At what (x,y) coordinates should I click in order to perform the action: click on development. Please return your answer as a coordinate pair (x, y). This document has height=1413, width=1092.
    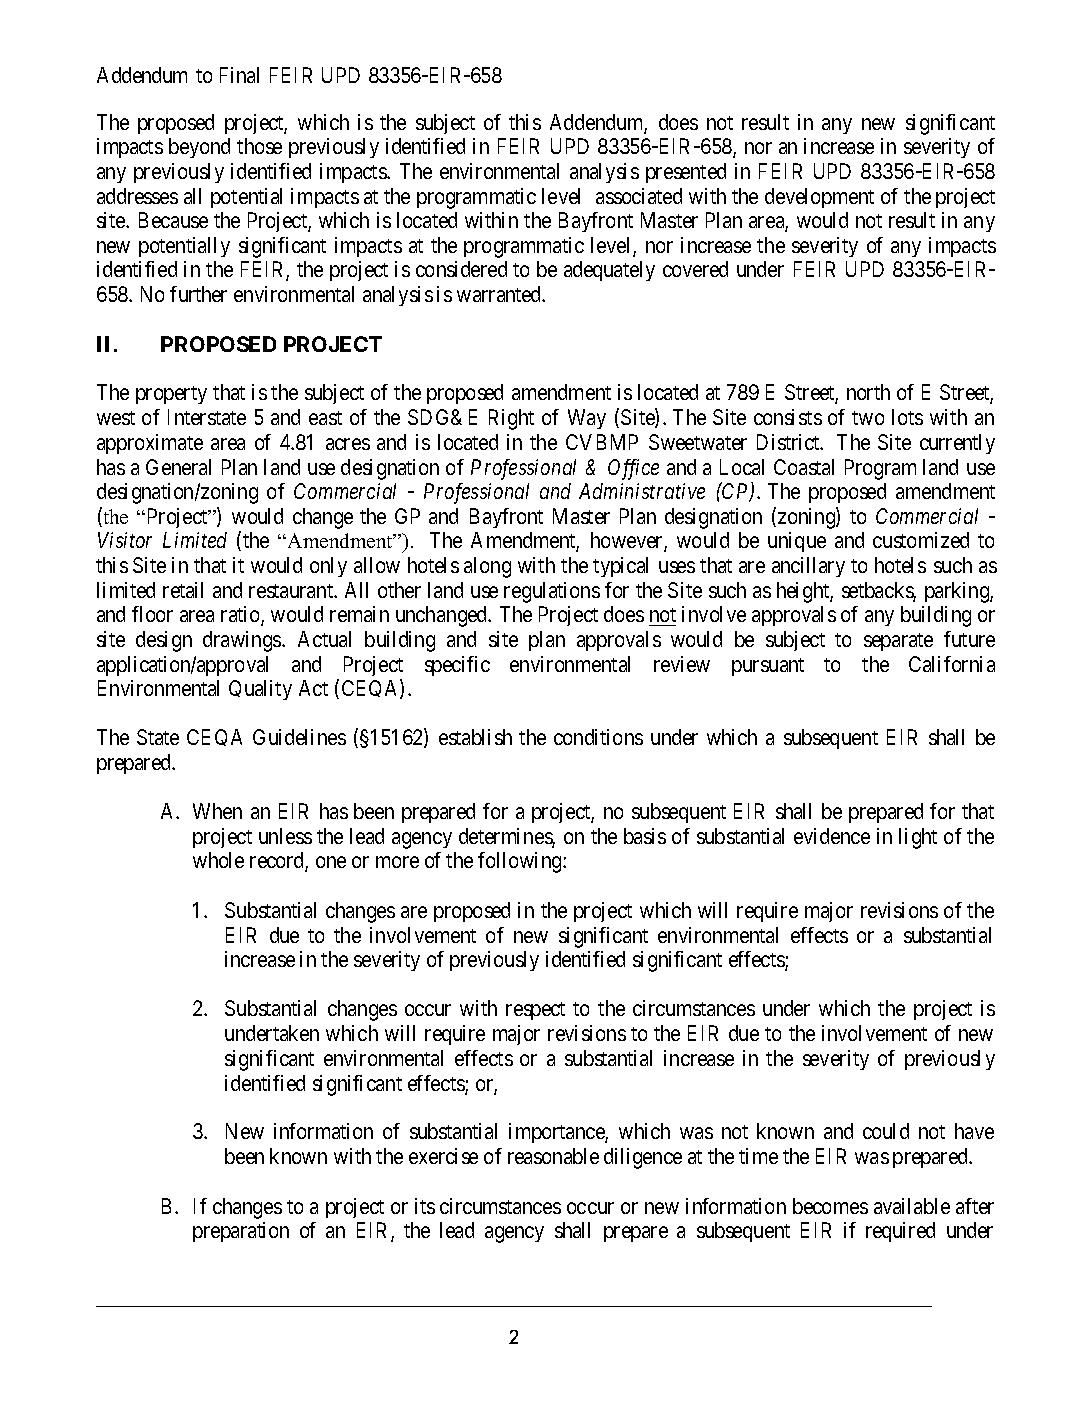
    Looking at the image, I should click on (819, 198).
